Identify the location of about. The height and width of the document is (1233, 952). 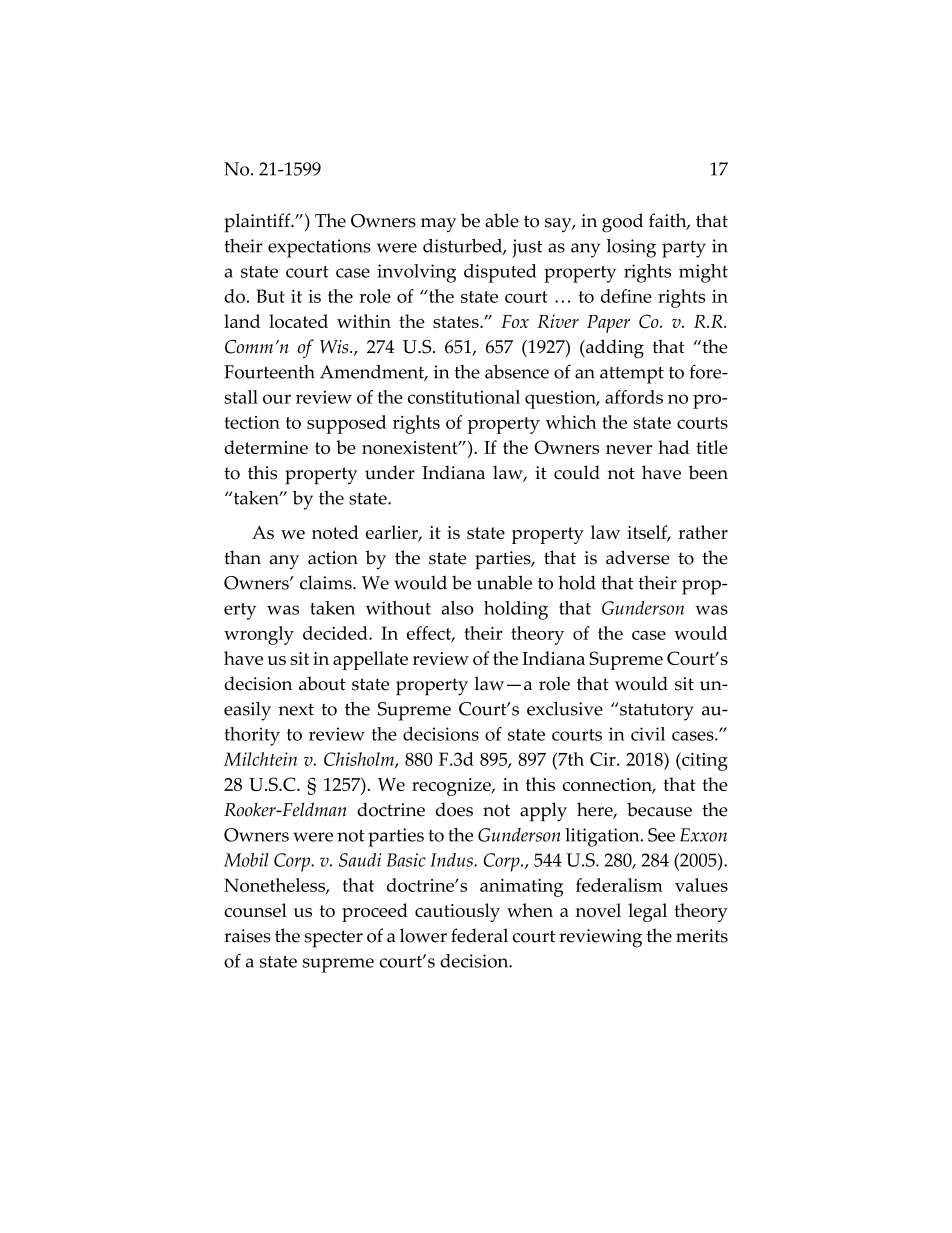
(322, 683).
